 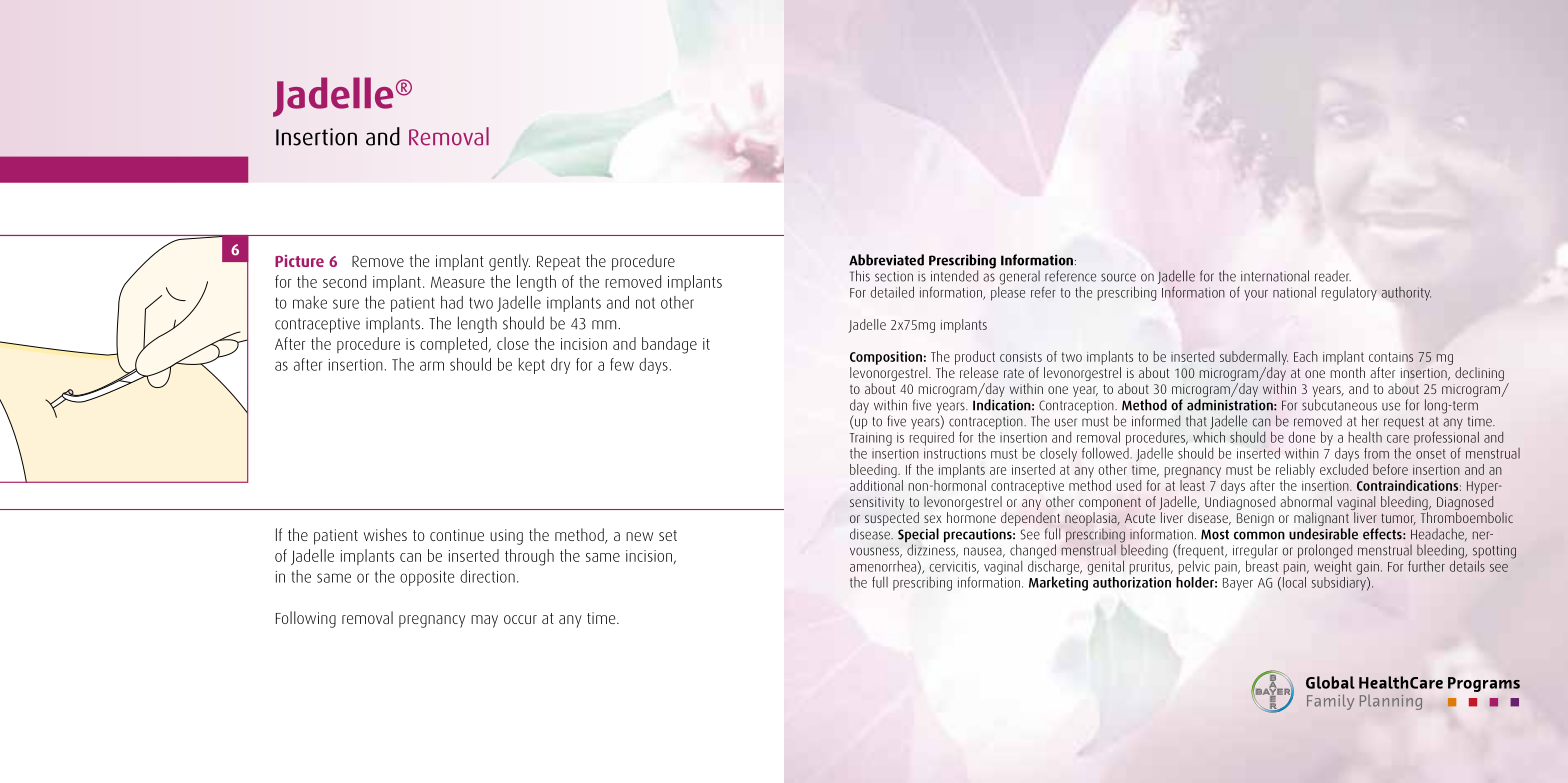 What do you see at coordinates (1333, 276) in the page?
I see `reader` at bounding box center [1333, 276].
